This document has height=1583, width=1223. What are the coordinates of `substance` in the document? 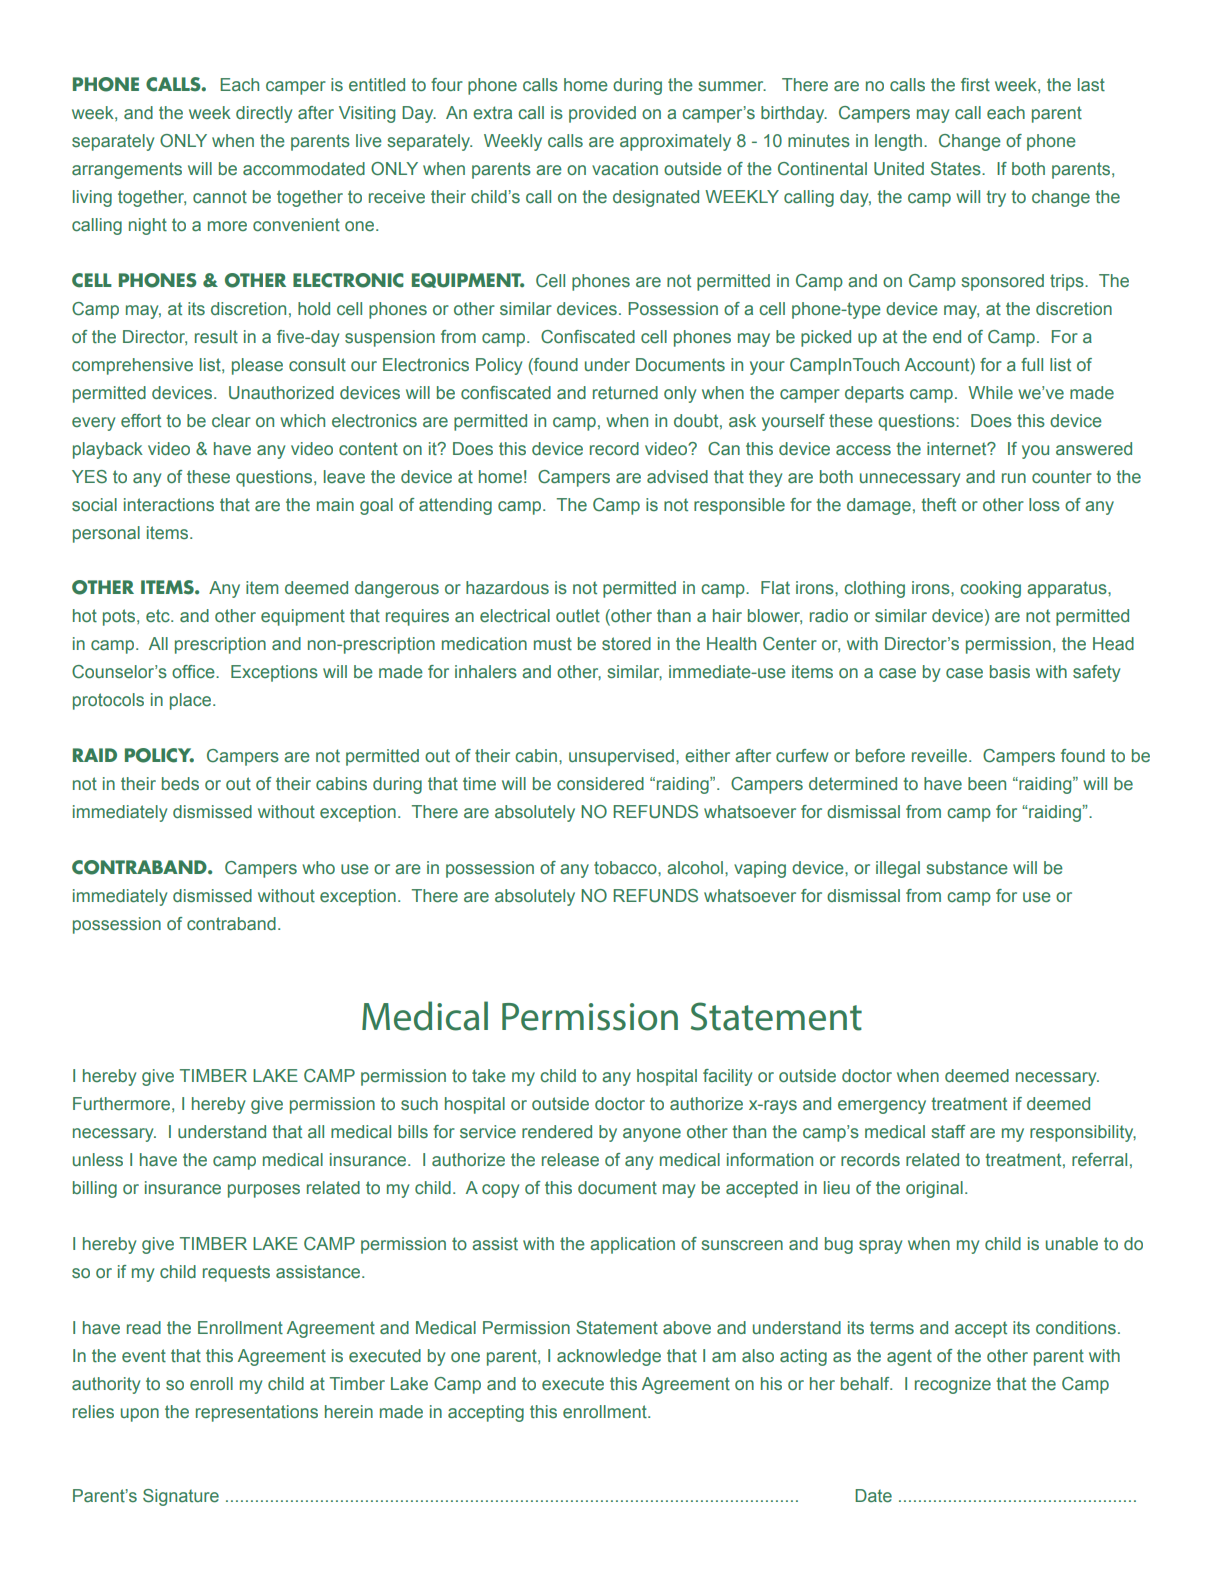 It's located at (967, 868).
